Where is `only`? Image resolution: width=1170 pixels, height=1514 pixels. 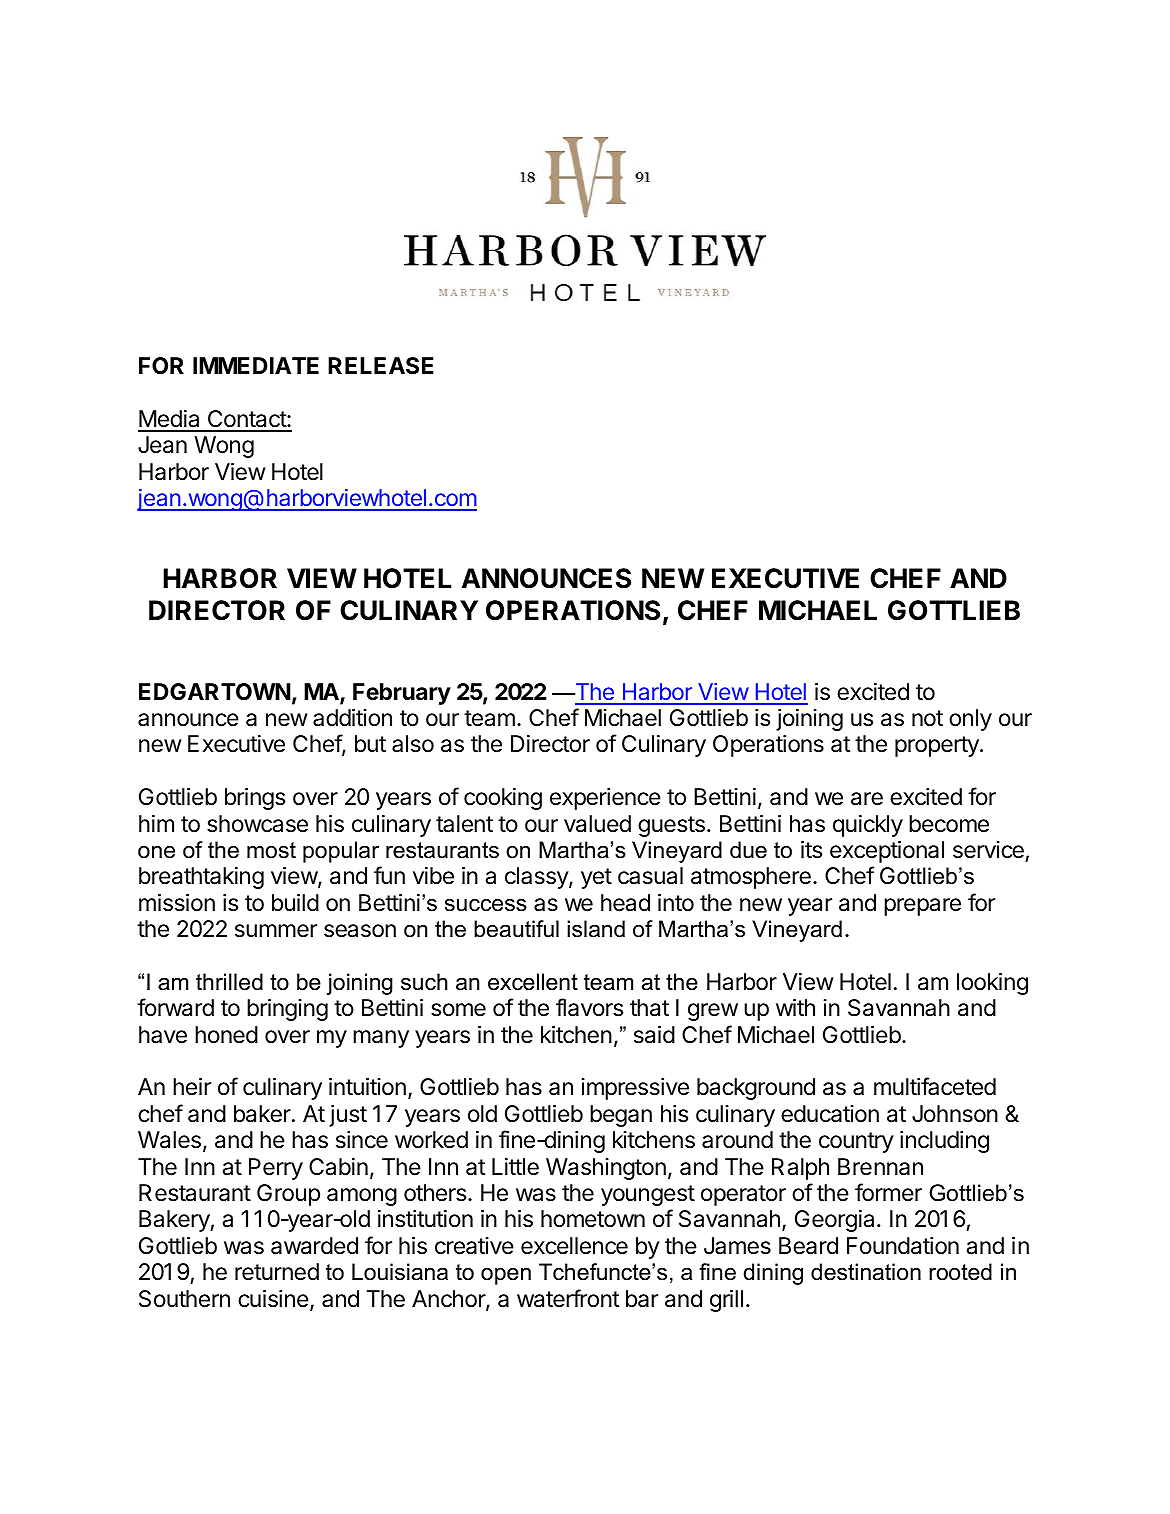
only is located at coordinates (970, 720).
